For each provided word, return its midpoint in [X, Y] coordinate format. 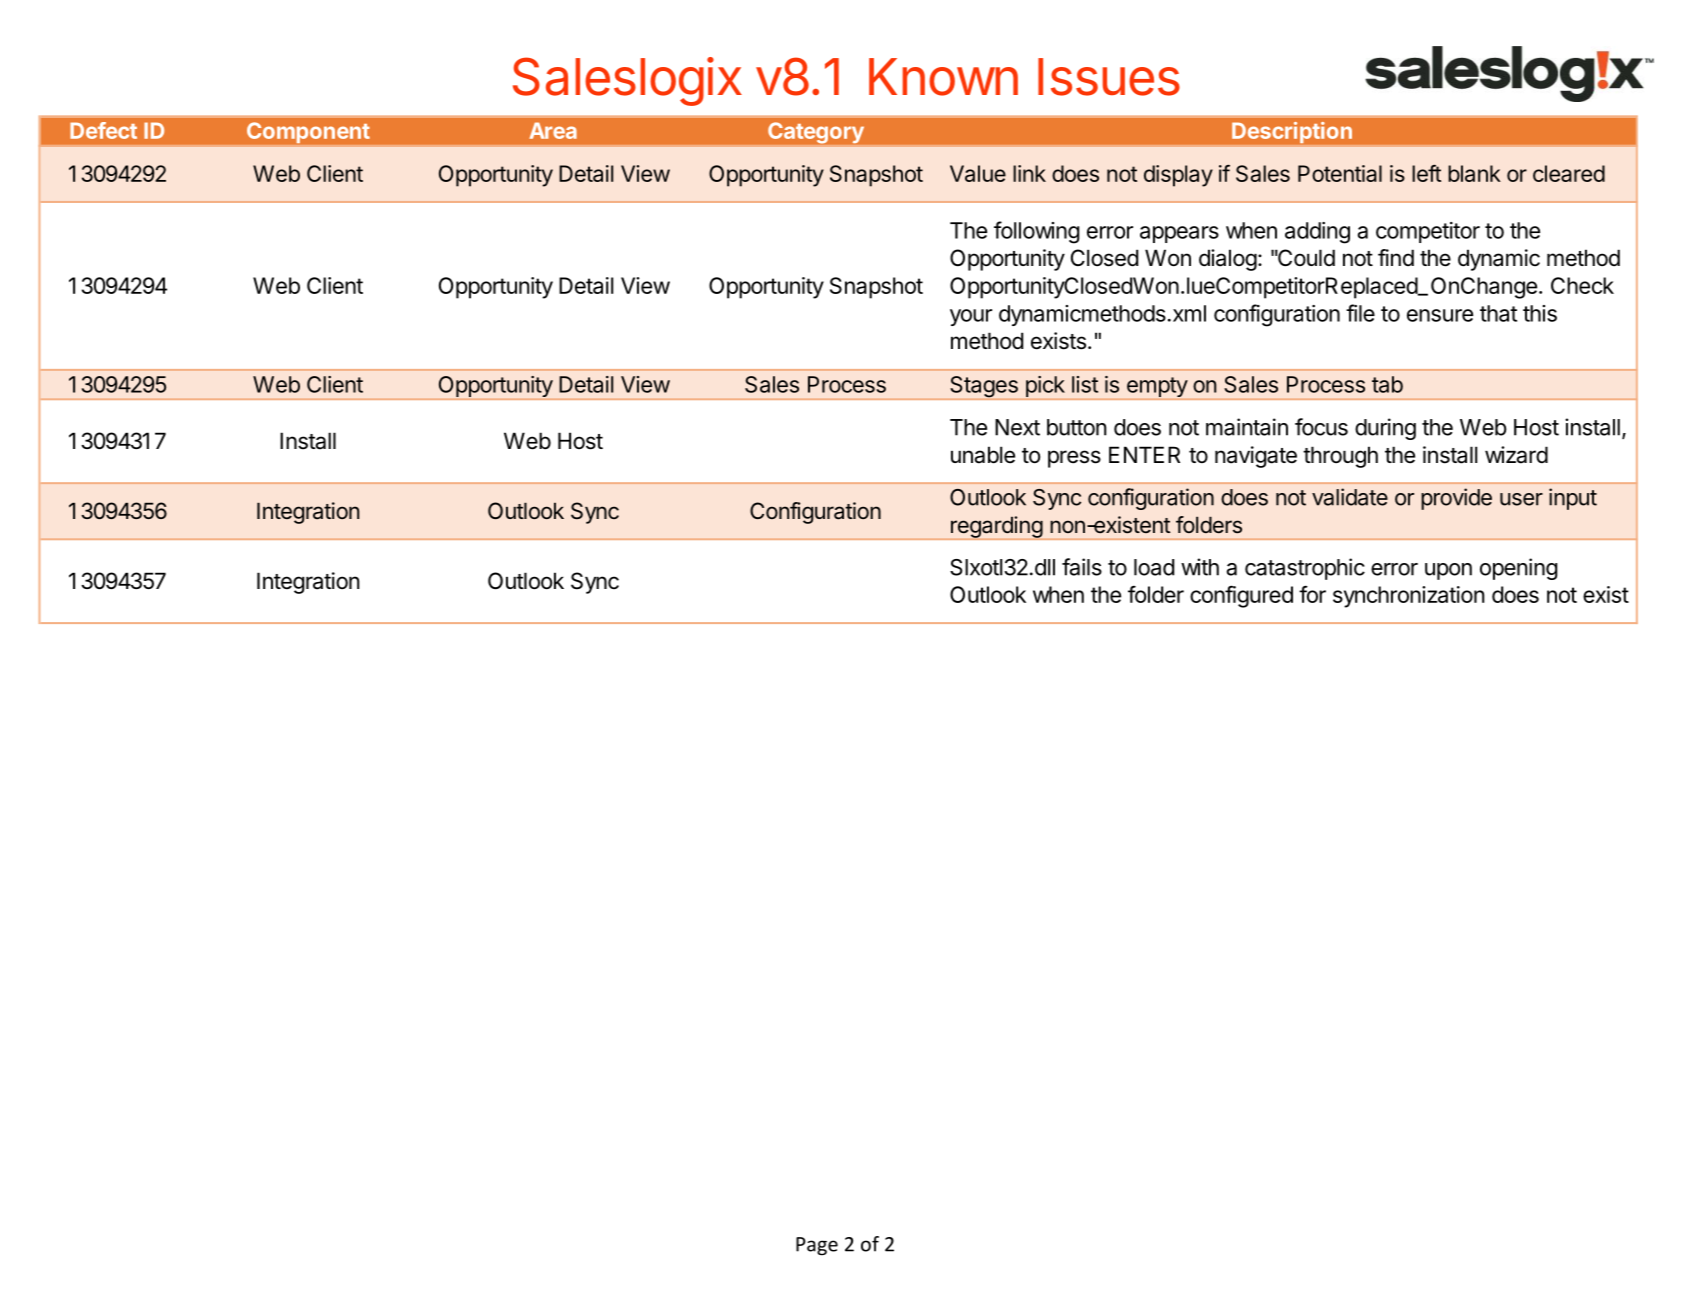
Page [817, 1246]
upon [1448, 571]
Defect [103, 130]
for [1312, 594]
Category [816, 132]
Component [308, 132]
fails [1082, 567]
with [1200, 567]
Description [1292, 132]
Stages [984, 387]
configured [1241, 596]
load [1154, 567]
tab [1387, 384]
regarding [997, 527]
